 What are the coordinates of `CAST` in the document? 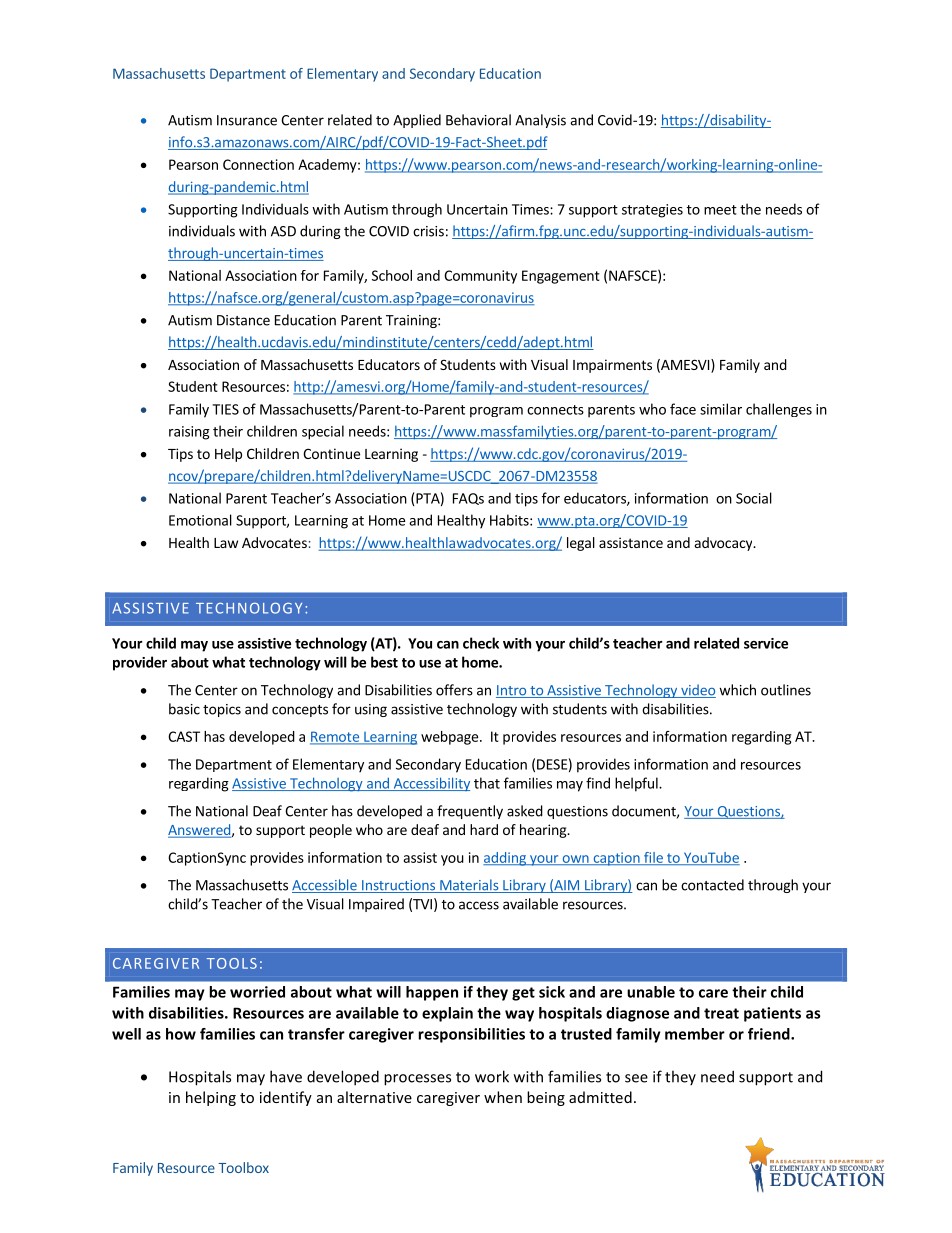 It's located at (184, 736).
